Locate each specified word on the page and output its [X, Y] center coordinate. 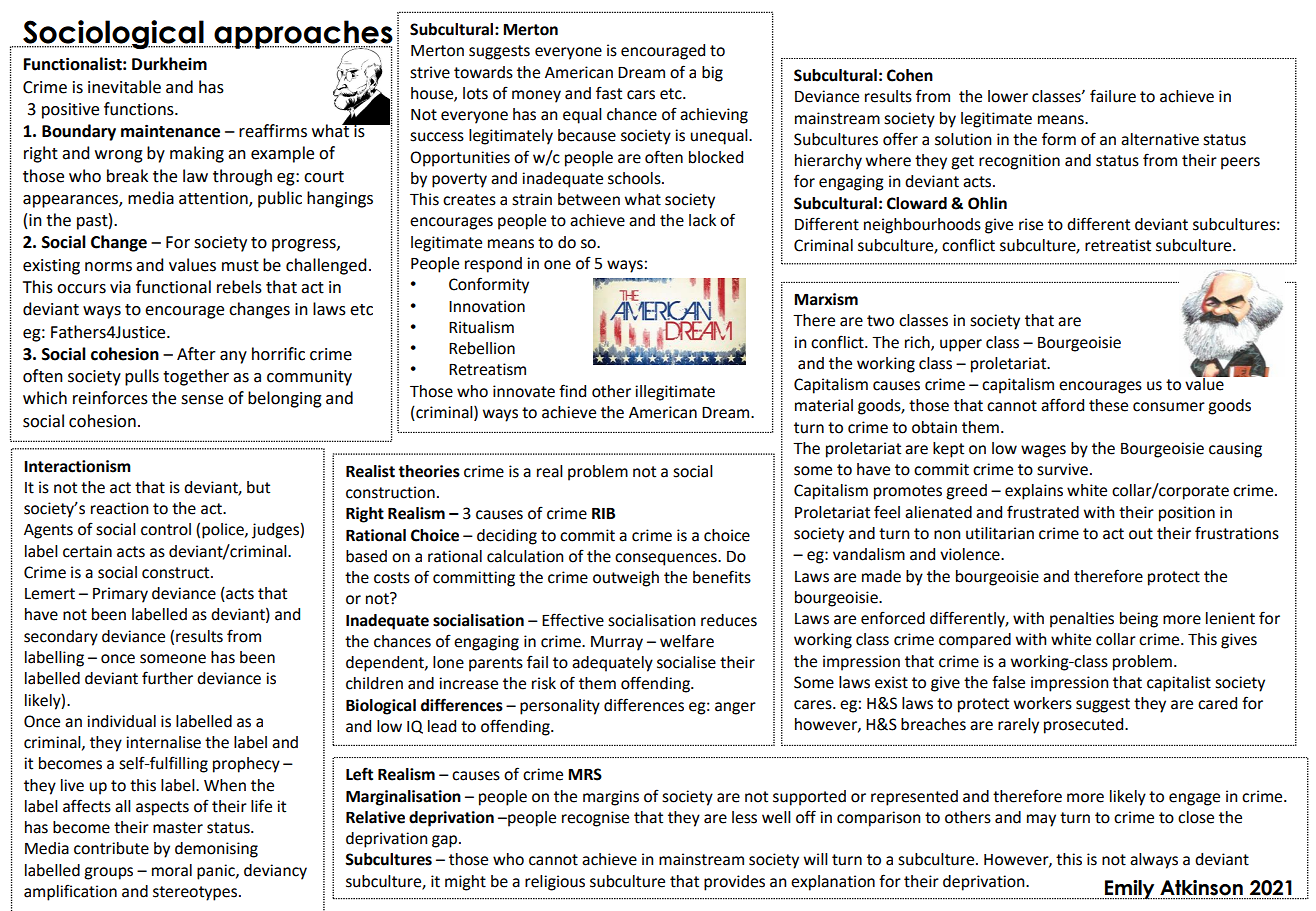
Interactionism [77, 466]
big [712, 74]
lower [1008, 96]
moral [172, 870]
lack [702, 220]
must [240, 266]
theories [429, 471]
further [167, 678]
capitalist [1179, 684]
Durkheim [169, 64]
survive [1062, 469]
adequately [612, 664]
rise [1031, 224]
